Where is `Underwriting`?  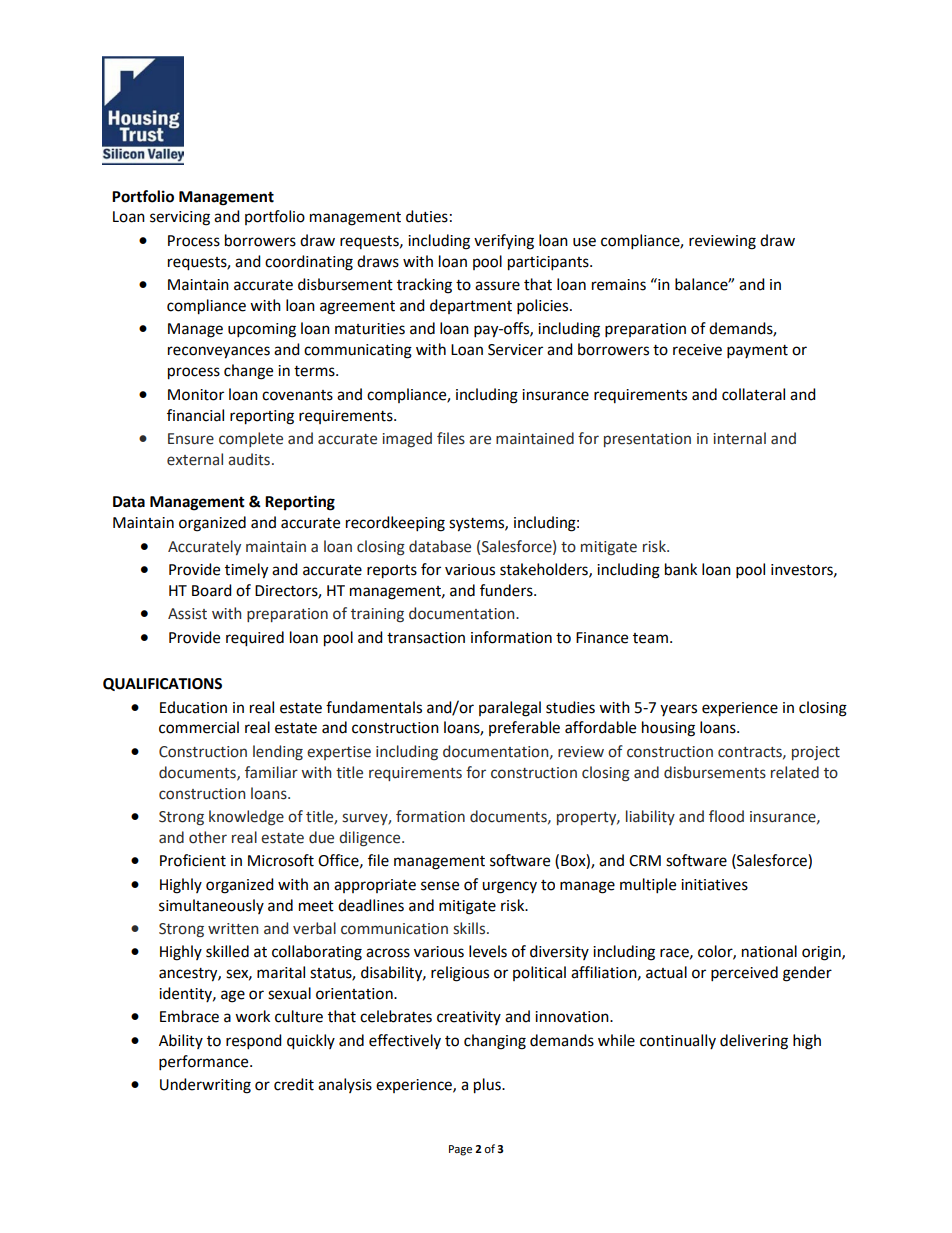 Underwriting is located at coordinates (205, 1086).
